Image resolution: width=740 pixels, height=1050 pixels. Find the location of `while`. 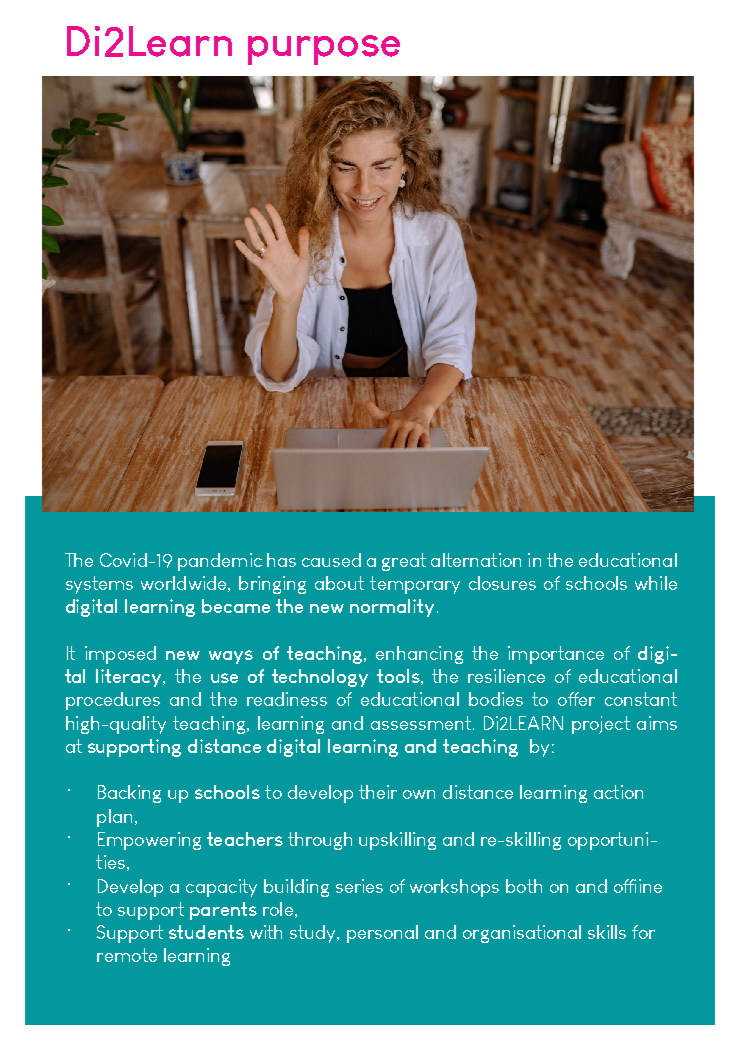

while is located at coordinates (656, 583).
